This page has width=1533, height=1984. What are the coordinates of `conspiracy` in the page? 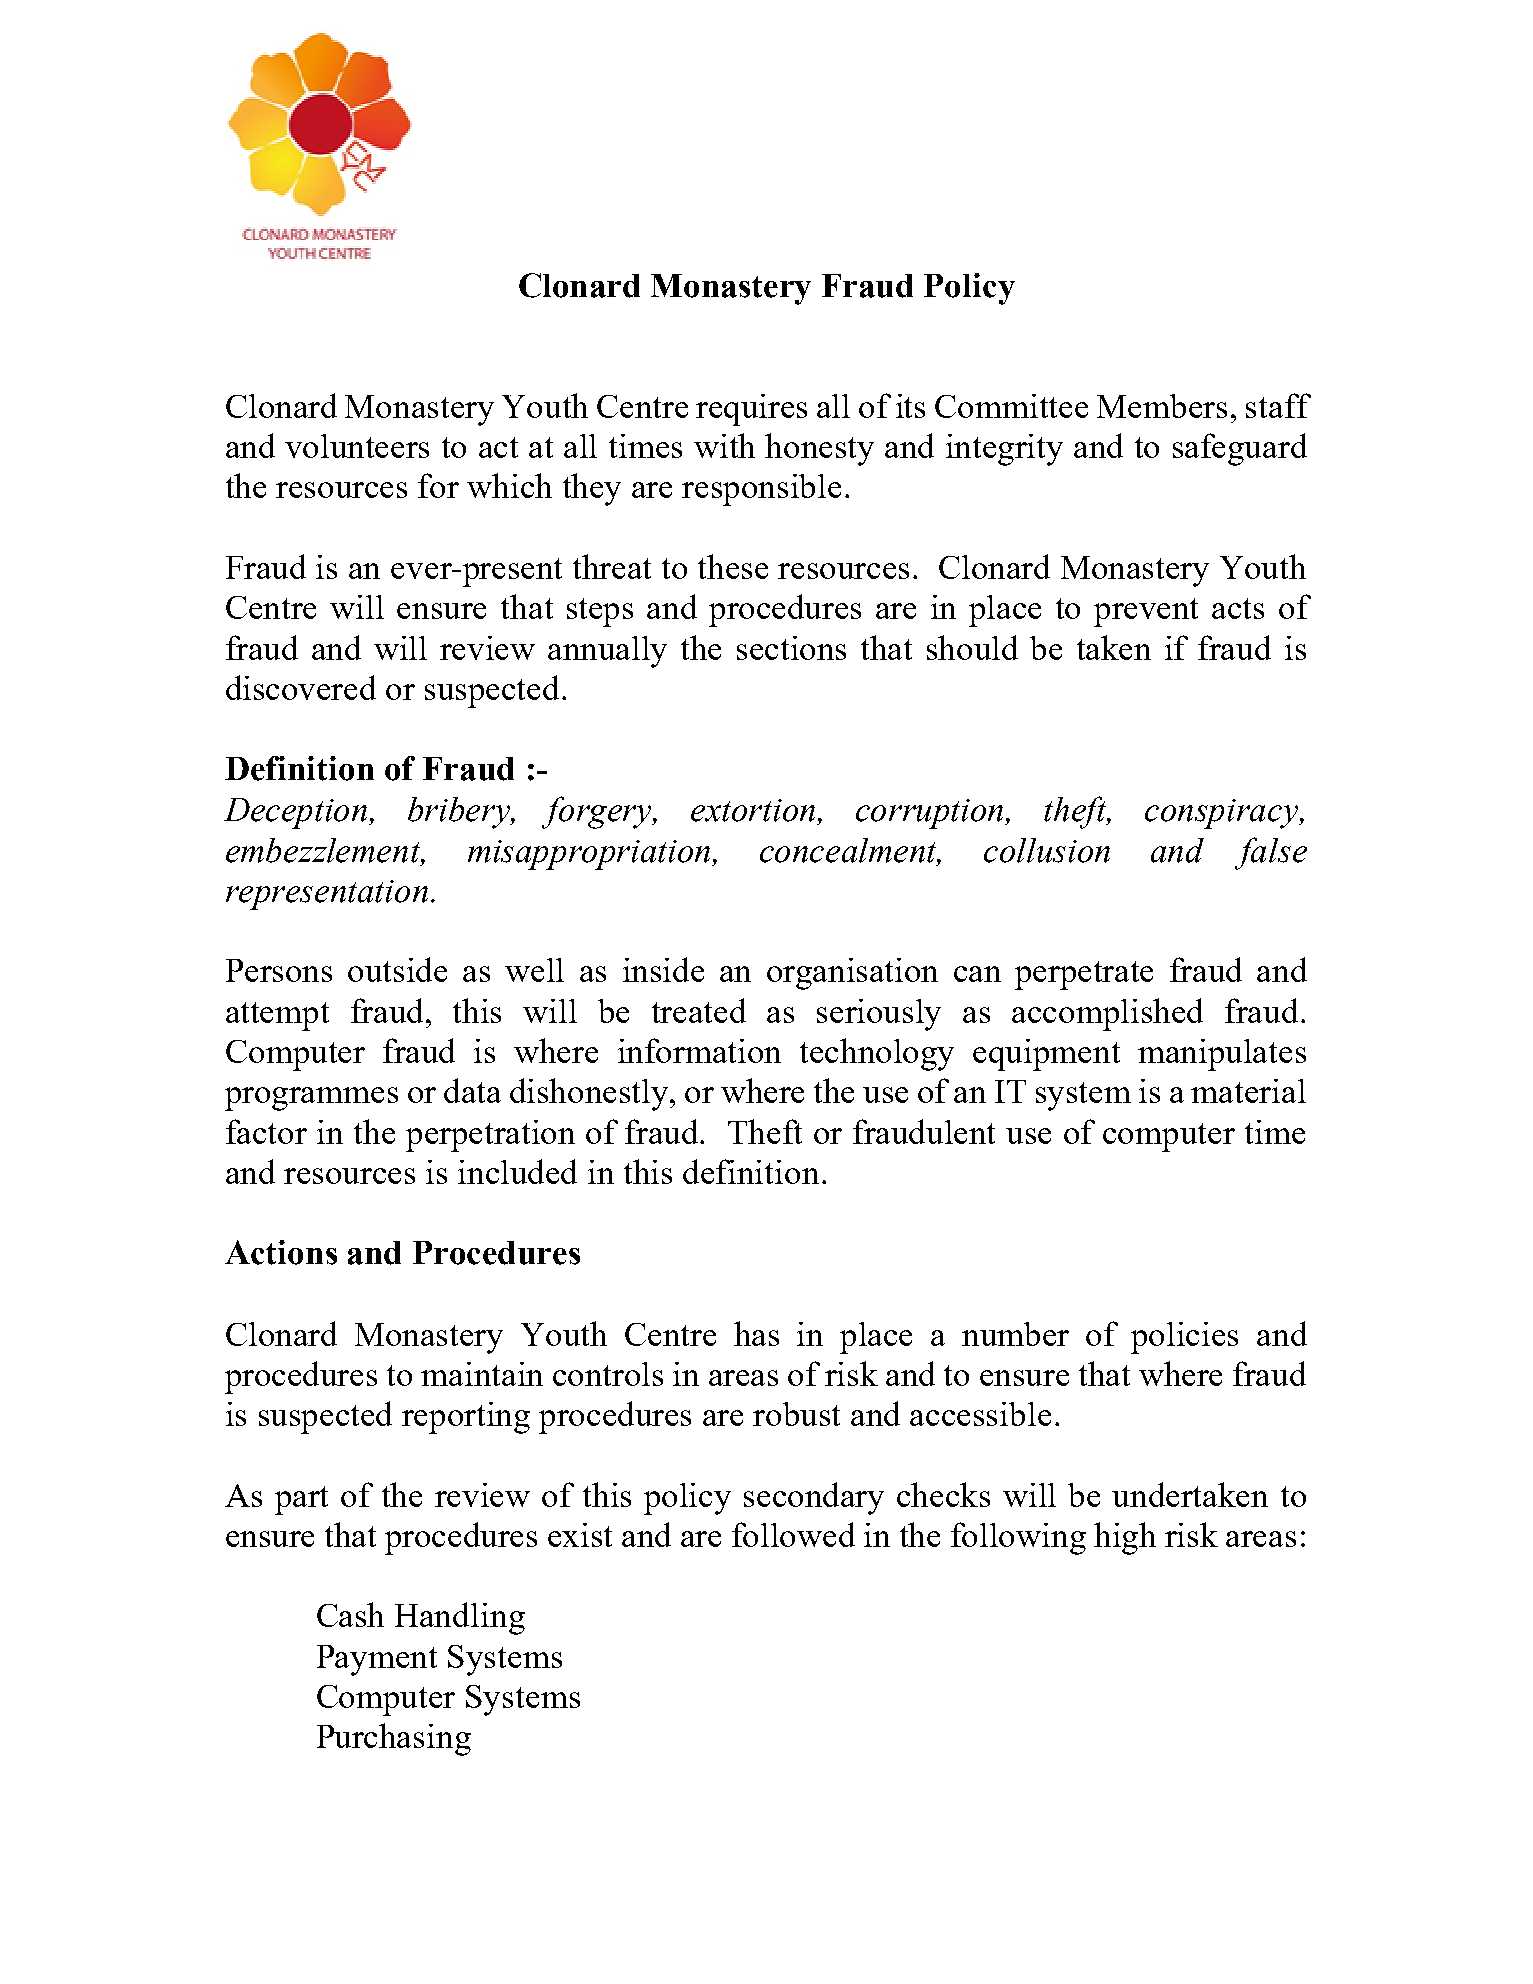 It's located at (1223, 814).
